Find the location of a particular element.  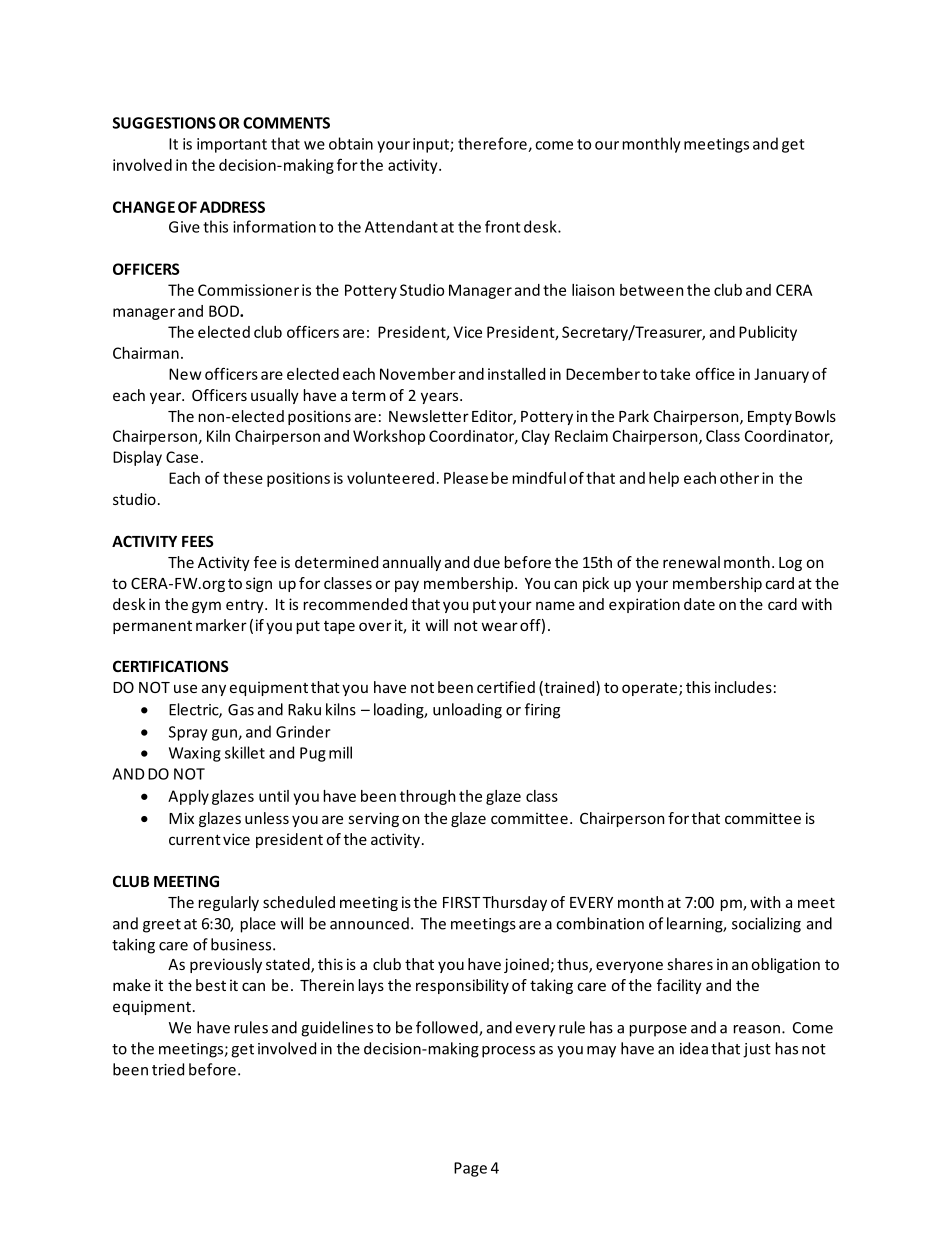

important is located at coordinates (232, 145).
